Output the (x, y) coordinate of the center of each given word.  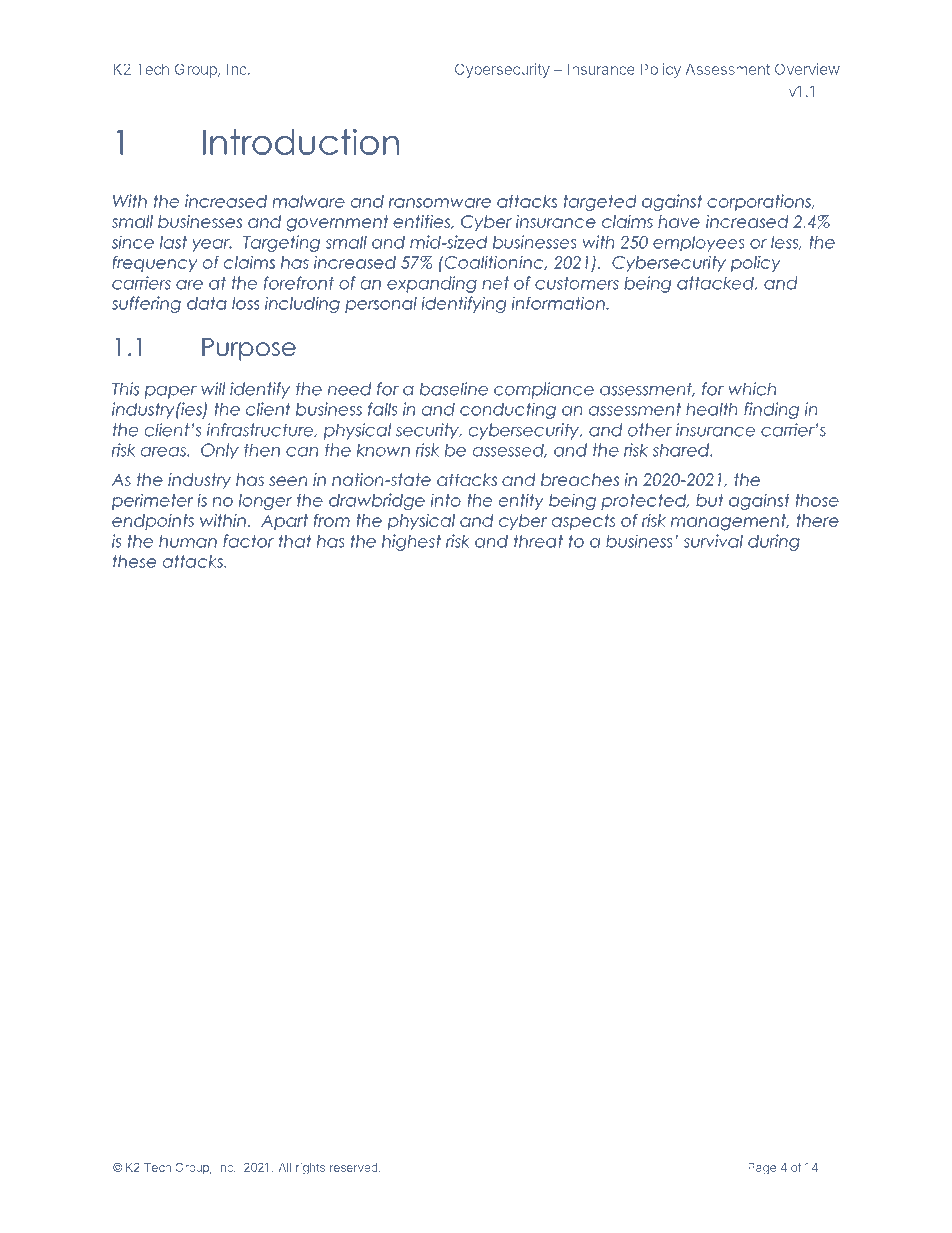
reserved (354, 1167)
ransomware (440, 203)
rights (310, 1169)
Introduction (301, 142)
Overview (807, 69)
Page (762, 1169)
